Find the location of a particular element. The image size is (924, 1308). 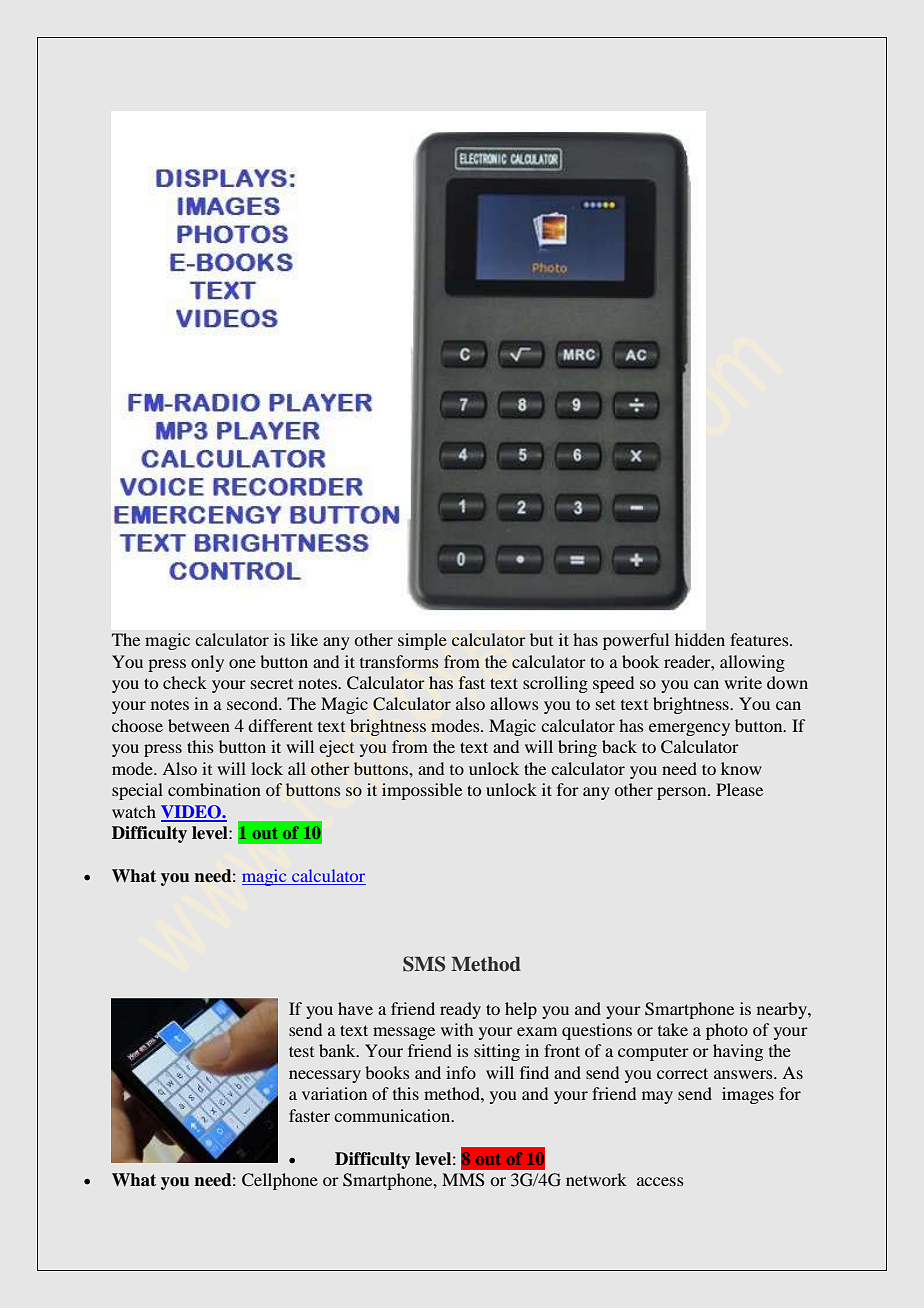

person is located at coordinates (683, 793).
